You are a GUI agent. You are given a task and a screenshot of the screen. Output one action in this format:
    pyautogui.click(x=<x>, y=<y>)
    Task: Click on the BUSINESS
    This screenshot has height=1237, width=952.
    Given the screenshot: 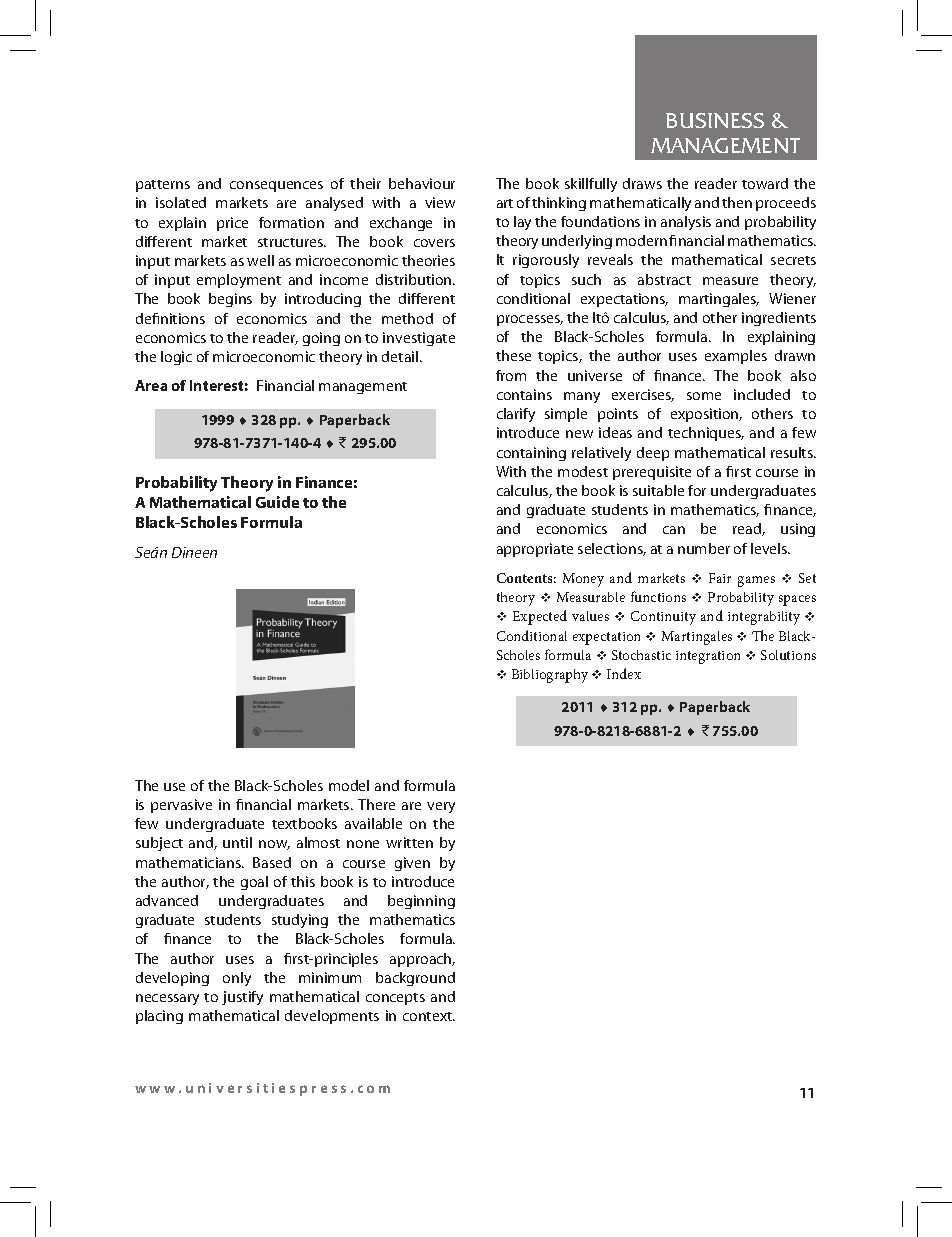 What is the action you would take?
    pyautogui.click(x=715, y=120)
